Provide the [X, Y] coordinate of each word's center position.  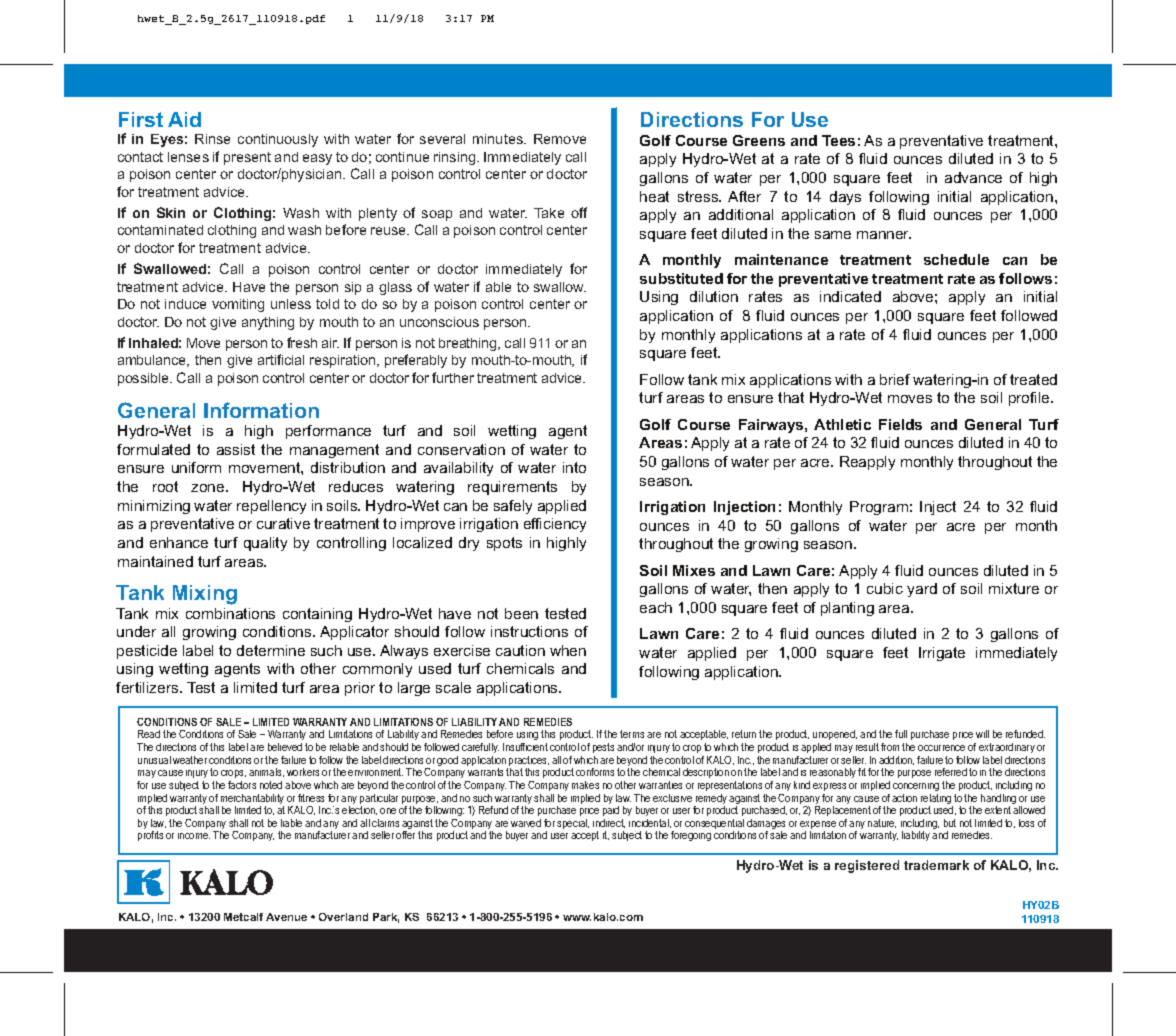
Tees [838, 140]
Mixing [205, 595]
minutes [499, 139]
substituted [681, 278]
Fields [900, 424]
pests [603, 748]
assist [236, 449]
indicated [850, 296]
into [574, 467]
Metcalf [243, 917]
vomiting [238, 305]
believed [285, 747]
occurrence [941, 748]
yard [922, 590]
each [656, 607]
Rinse [212, 139]
